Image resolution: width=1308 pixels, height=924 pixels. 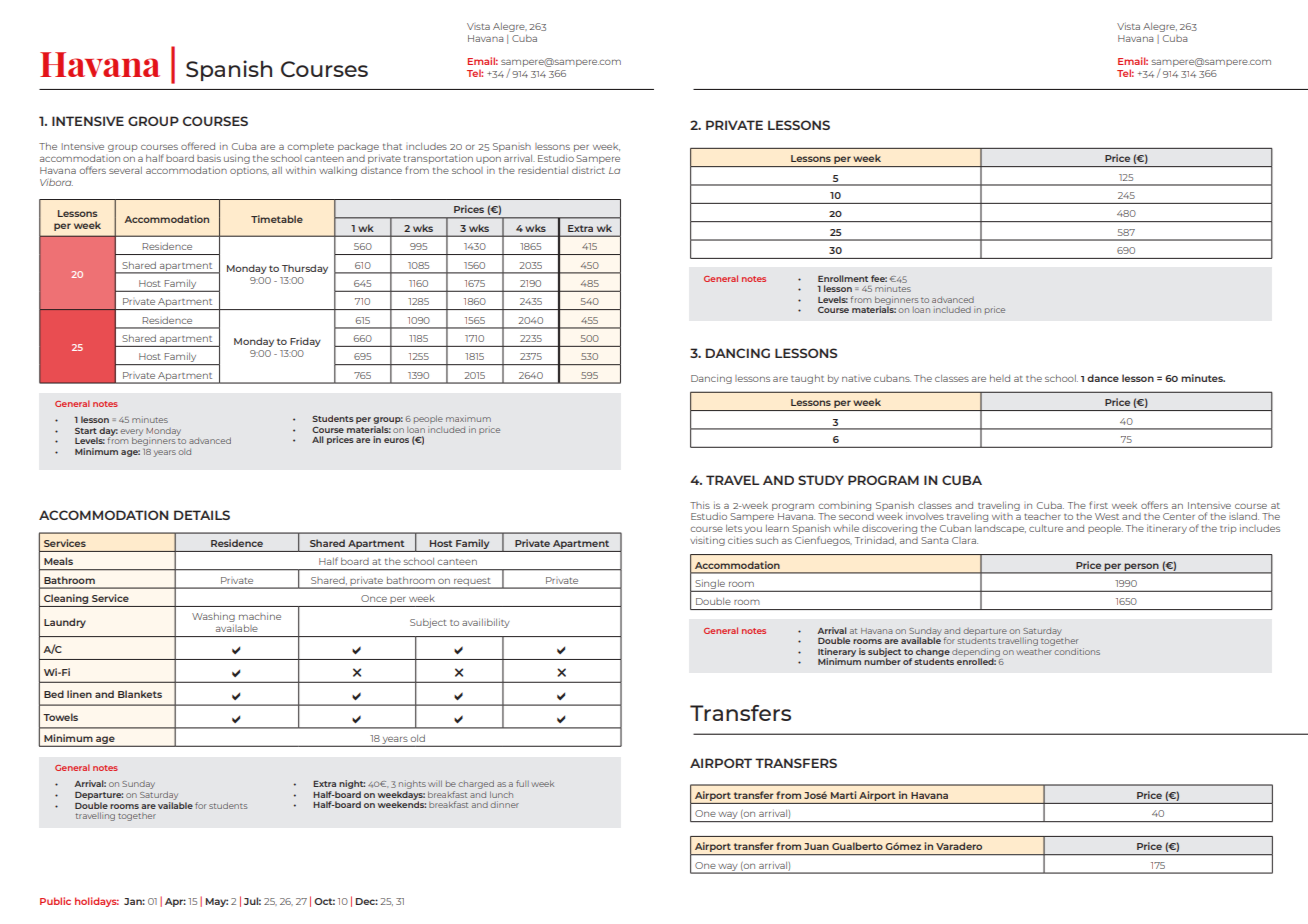 I want to click on basis, so click(x=209, y=158).
